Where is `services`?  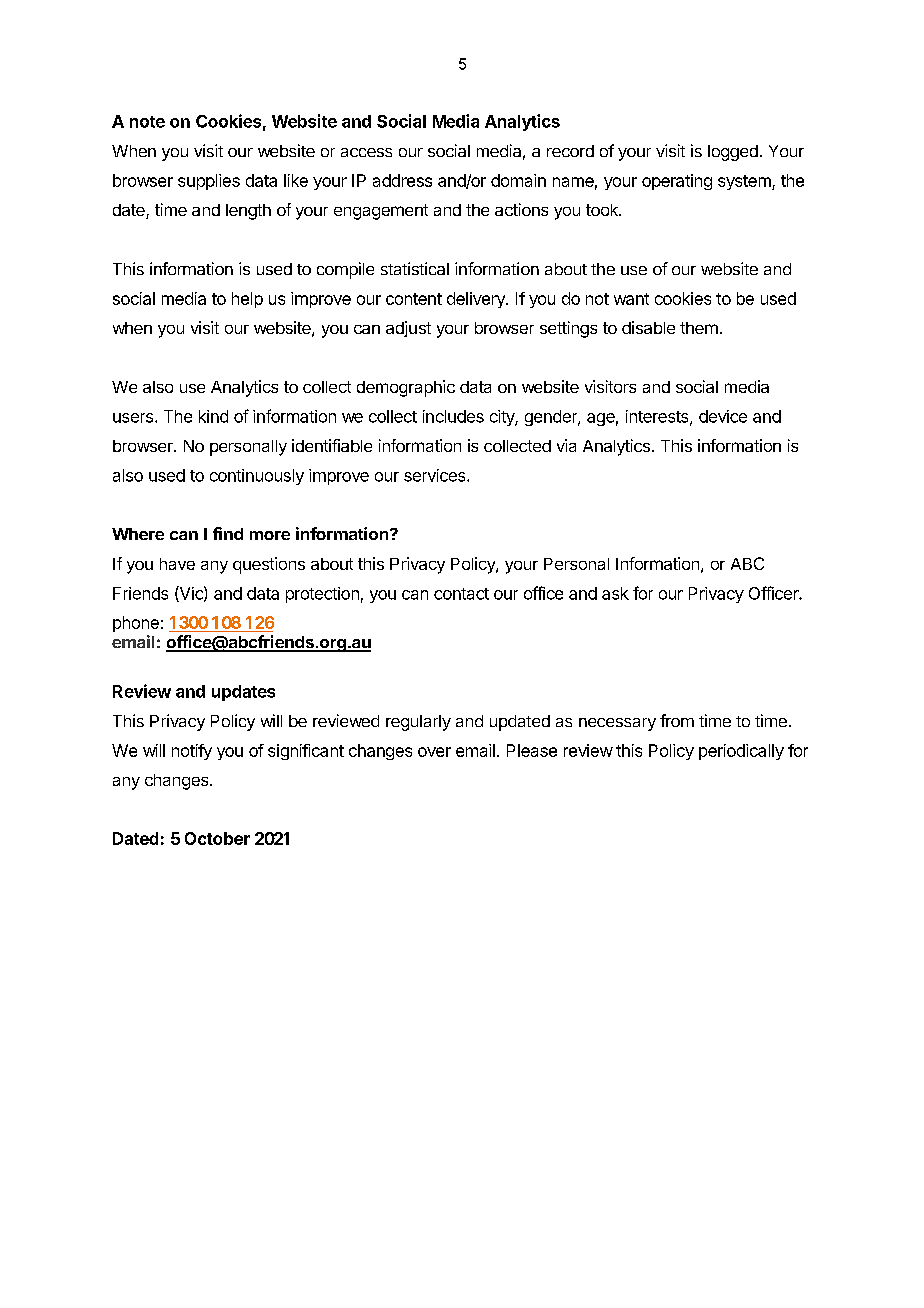
services is located at coordinates (436, 475).
